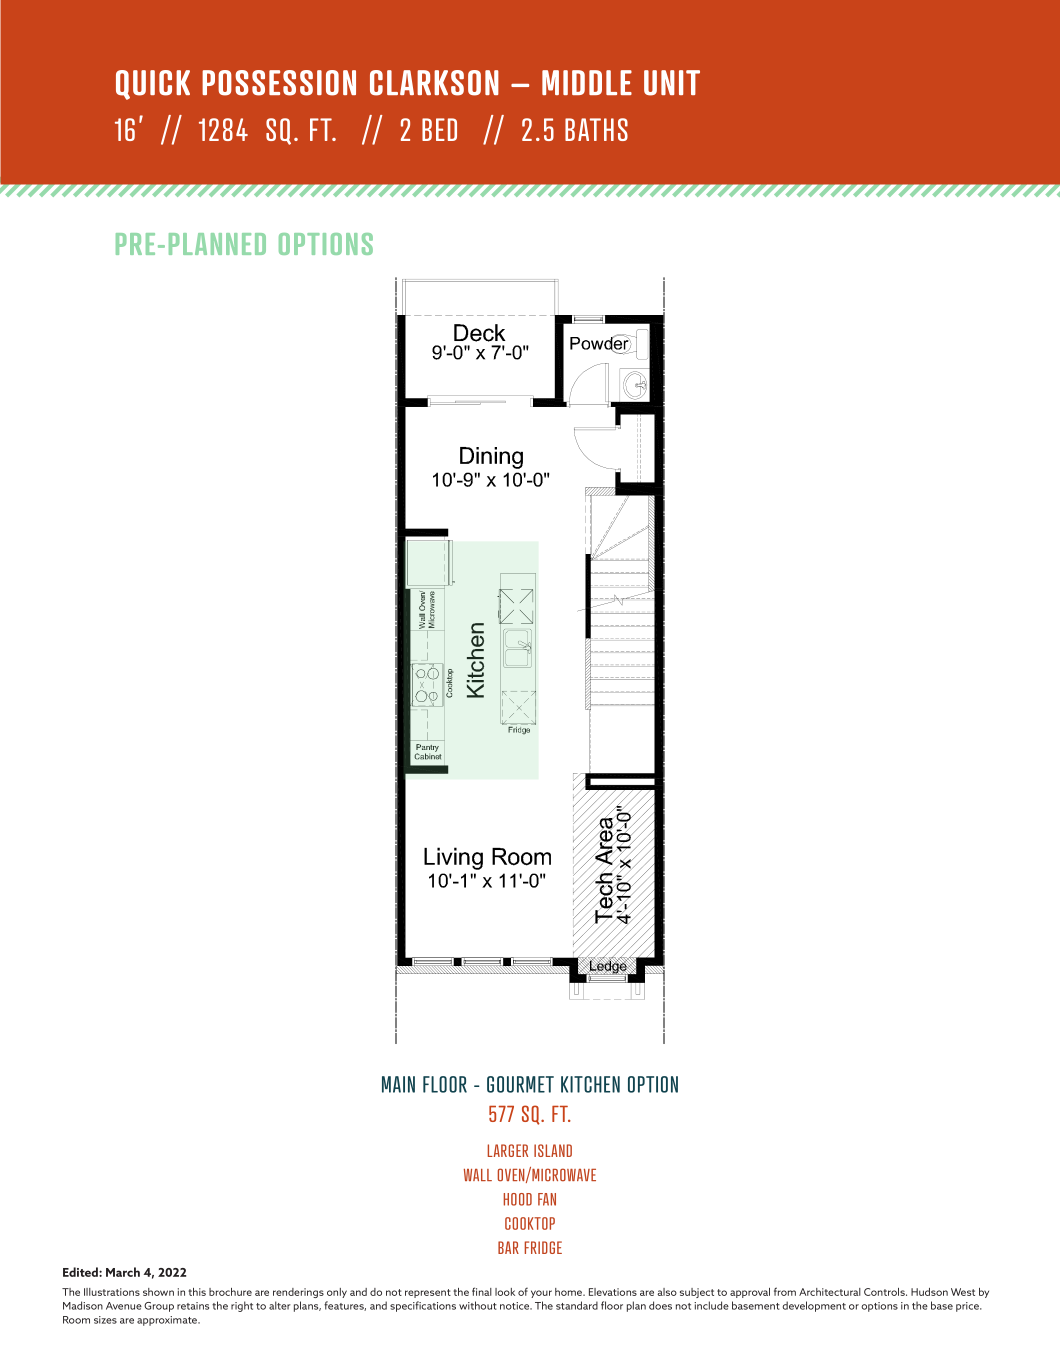  Describe the element at coordinates (439, 129) in the page. I see `BED` at that location.
